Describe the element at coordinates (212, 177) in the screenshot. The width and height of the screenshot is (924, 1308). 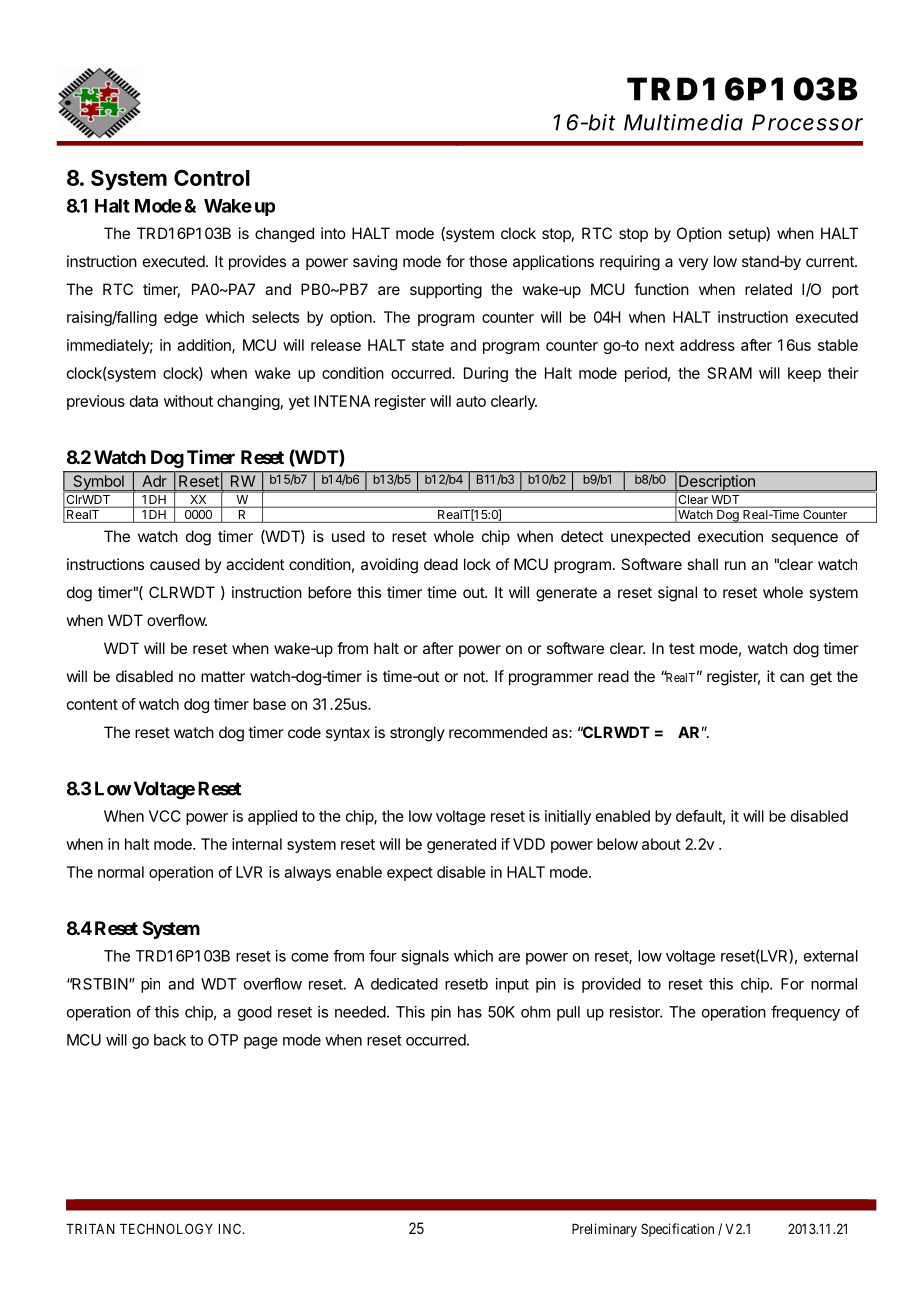
I see `Control` at that location.
